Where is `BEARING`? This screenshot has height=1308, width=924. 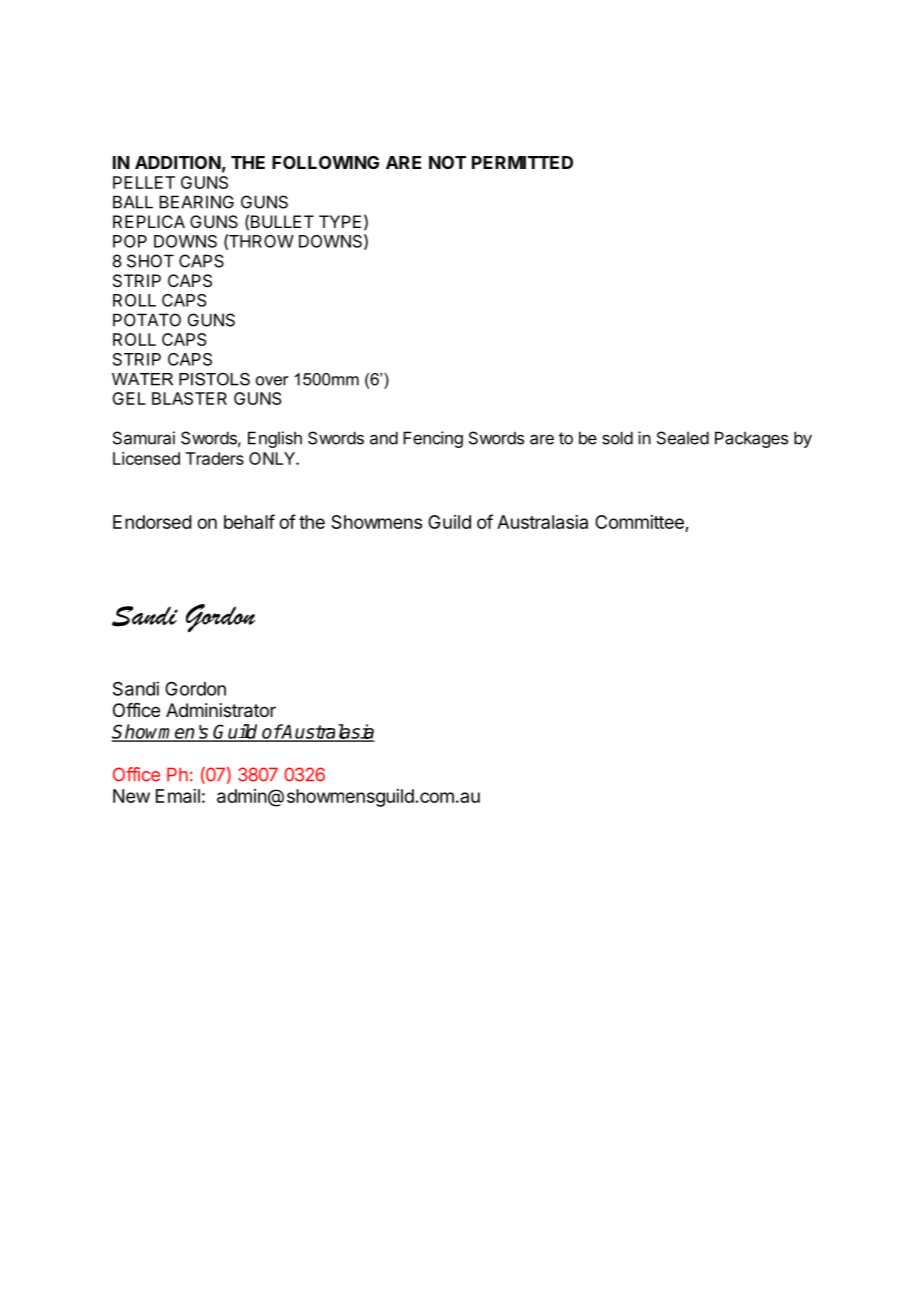
BEARING is located at coordinates (196, 202).
